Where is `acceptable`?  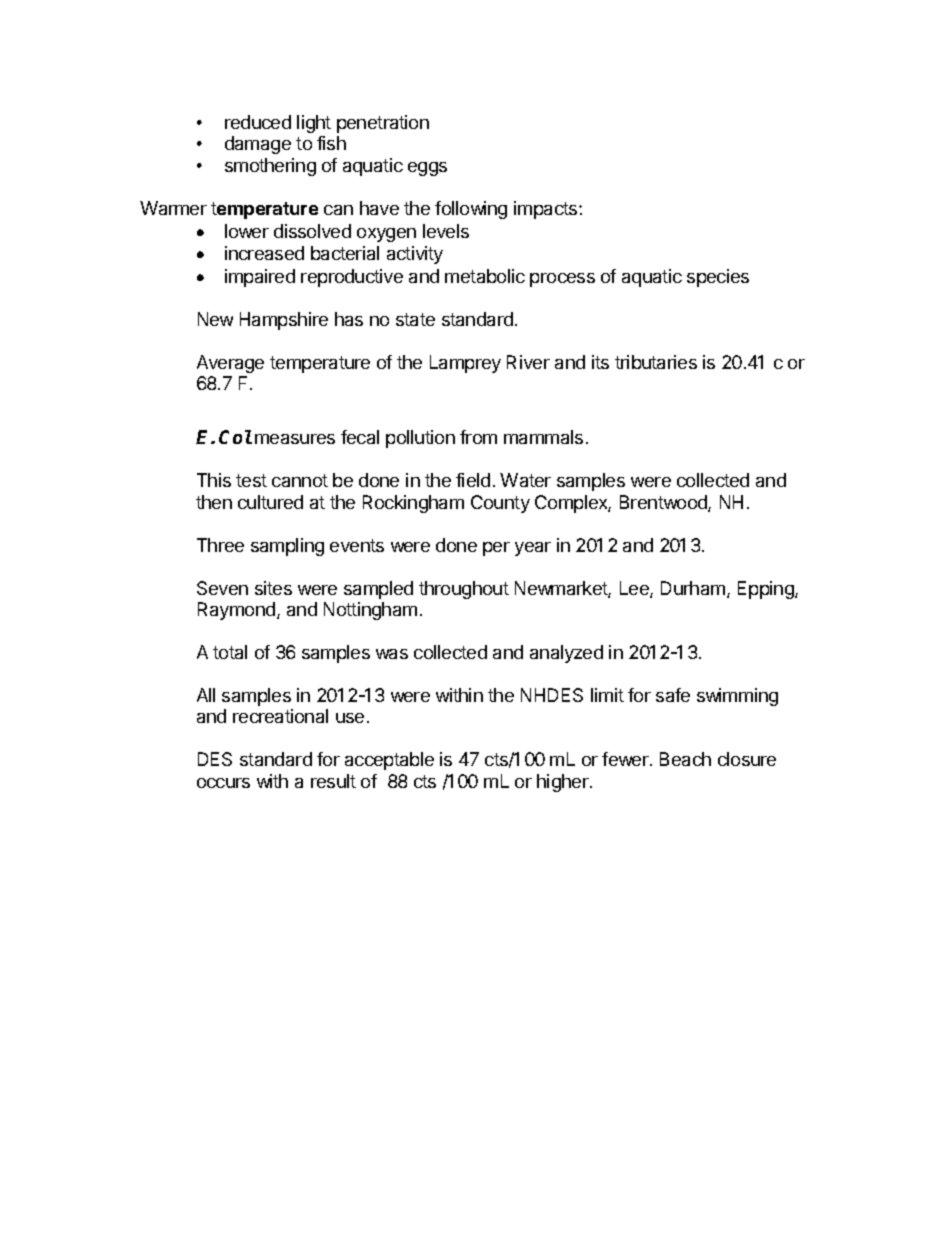 acceptable is located at coordinates (389, 761).
